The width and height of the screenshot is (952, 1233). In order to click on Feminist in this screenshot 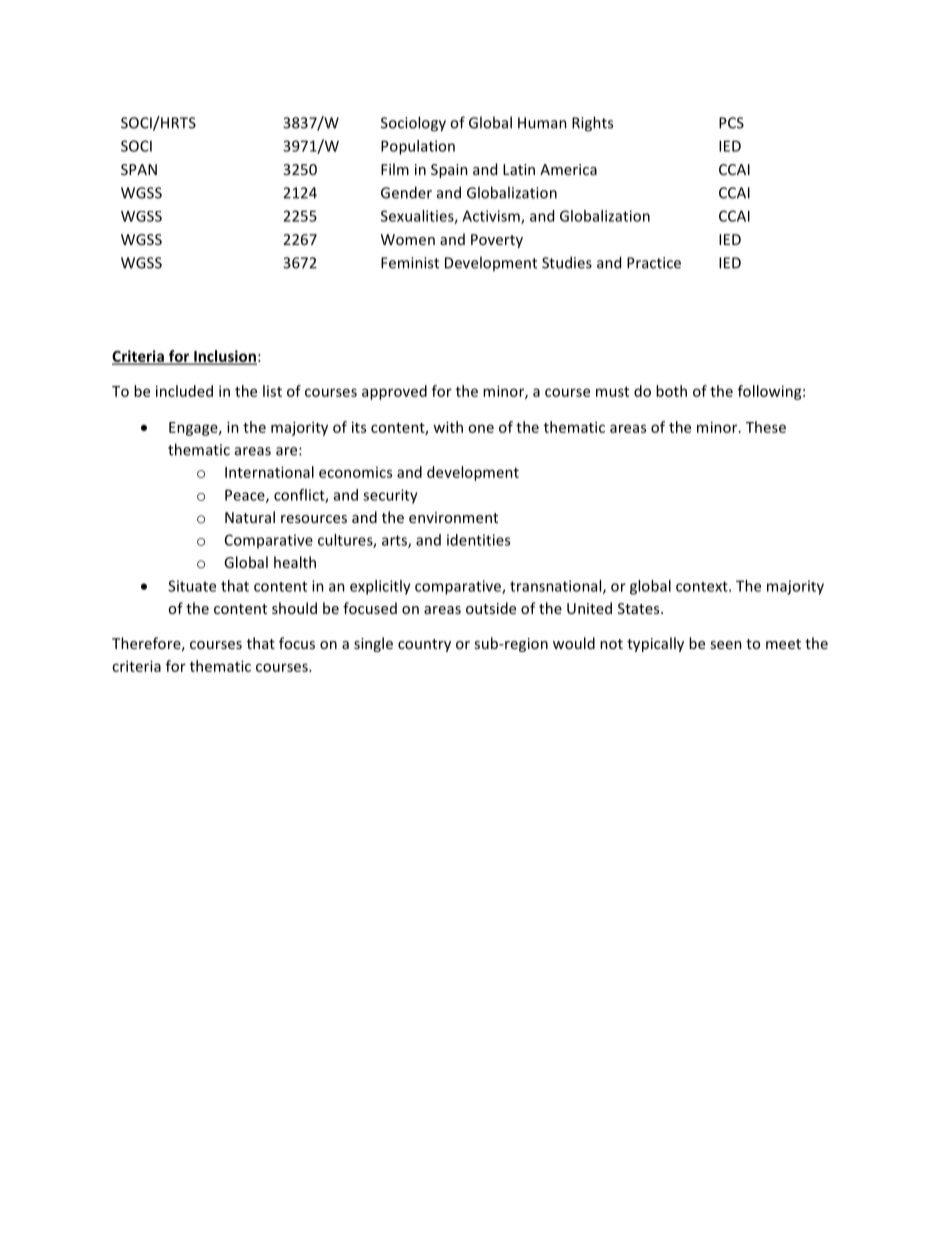, I will do `click(410, 263)`.
